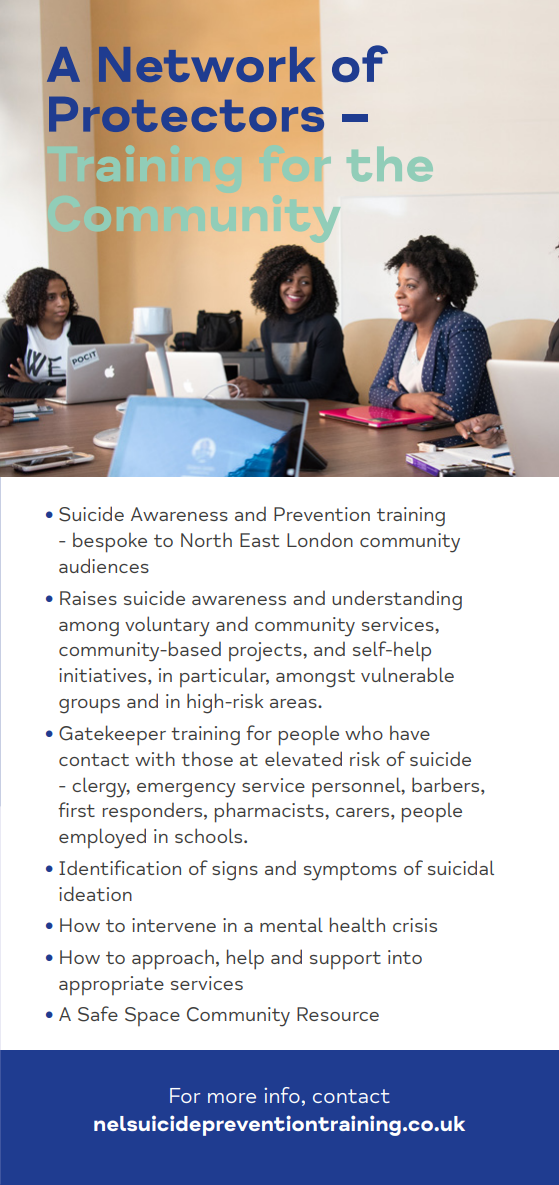  I want to click on London, so click(320, 539).
